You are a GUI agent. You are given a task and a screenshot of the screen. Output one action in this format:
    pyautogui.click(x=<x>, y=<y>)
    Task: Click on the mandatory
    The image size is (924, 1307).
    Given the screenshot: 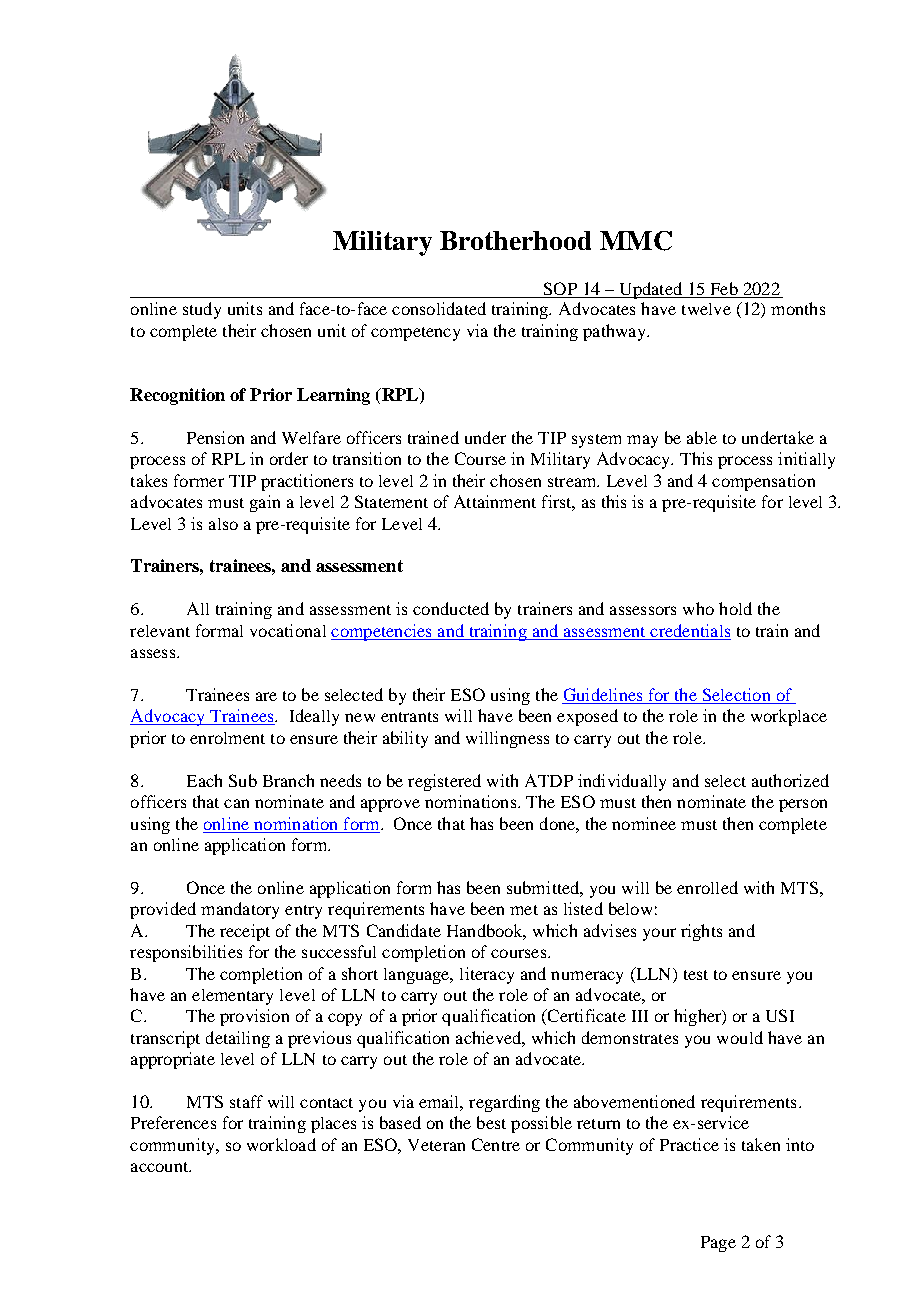 What is the action you would take?
    pyautogui.click(x=240, y=910)
